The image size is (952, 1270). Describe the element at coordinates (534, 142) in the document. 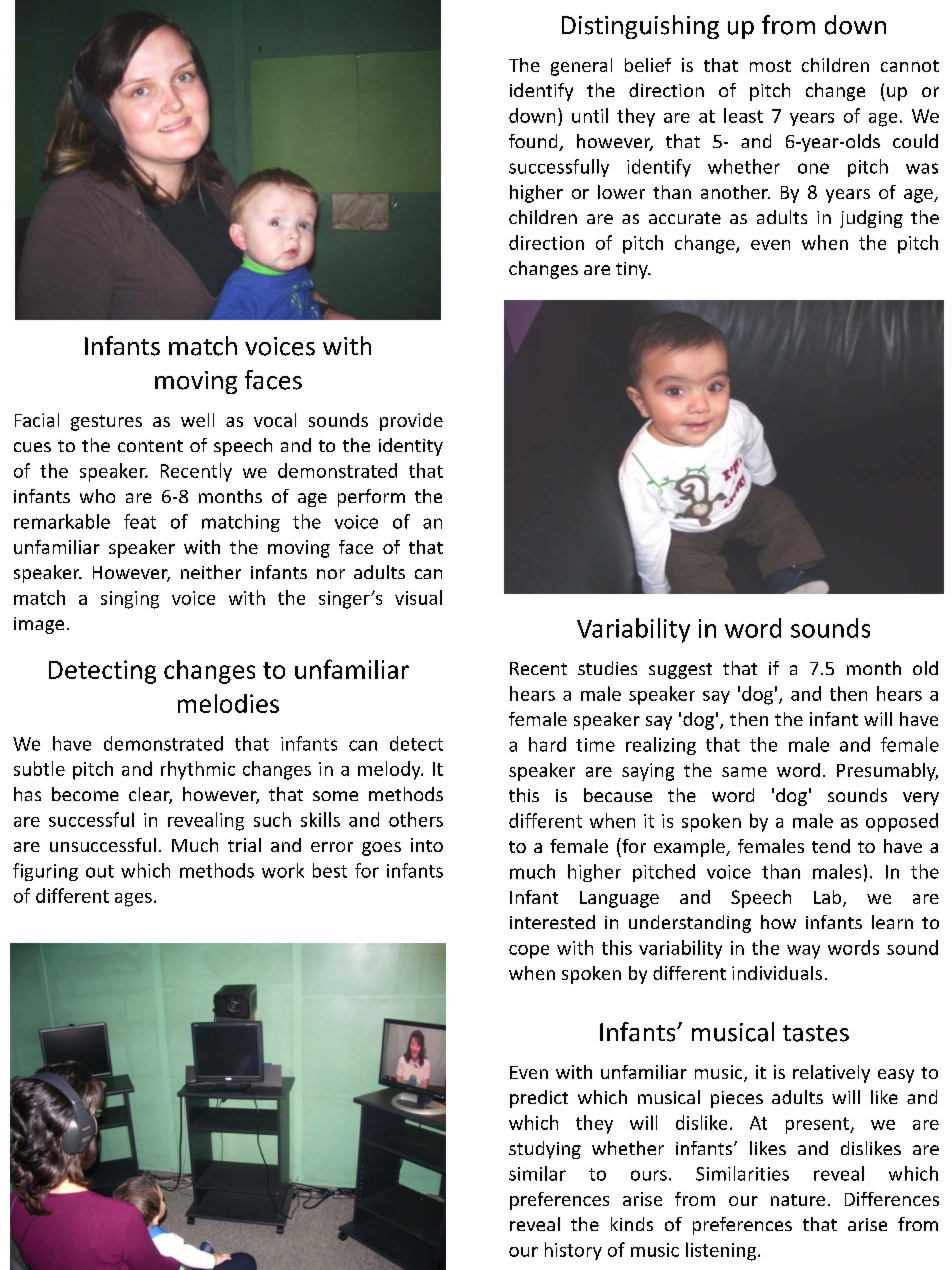

I see `found` at that location.
